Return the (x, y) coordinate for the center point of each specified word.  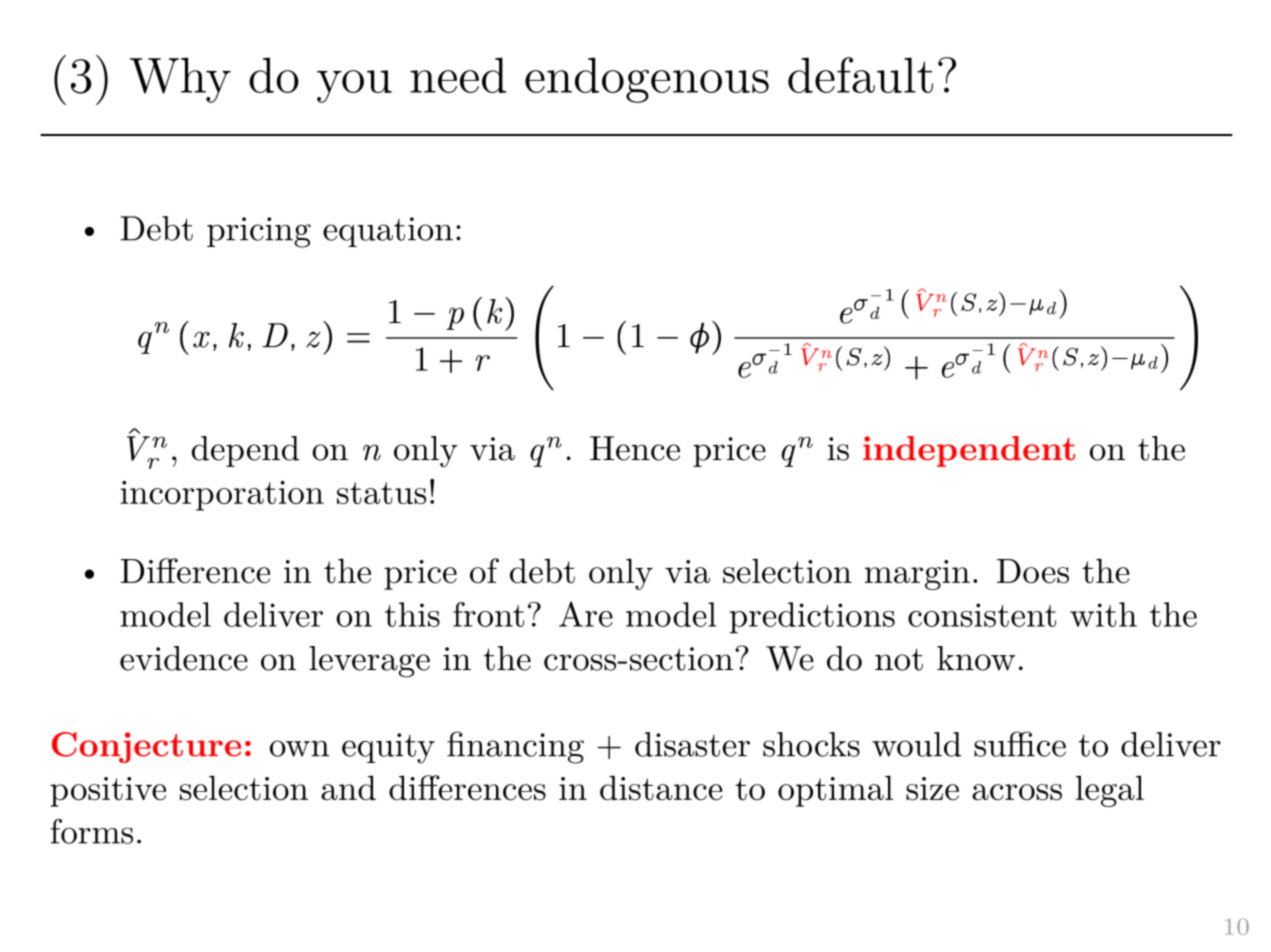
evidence (184, 658)
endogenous (647, 80)
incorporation (222, 496)
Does (1033, 571)
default (860, 75)
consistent (982, 615)
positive (108, 792)
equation (388, 232)
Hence (635, 448)
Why (180, 80)
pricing (259, 232)
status (381, 493)
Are (586, 614)
